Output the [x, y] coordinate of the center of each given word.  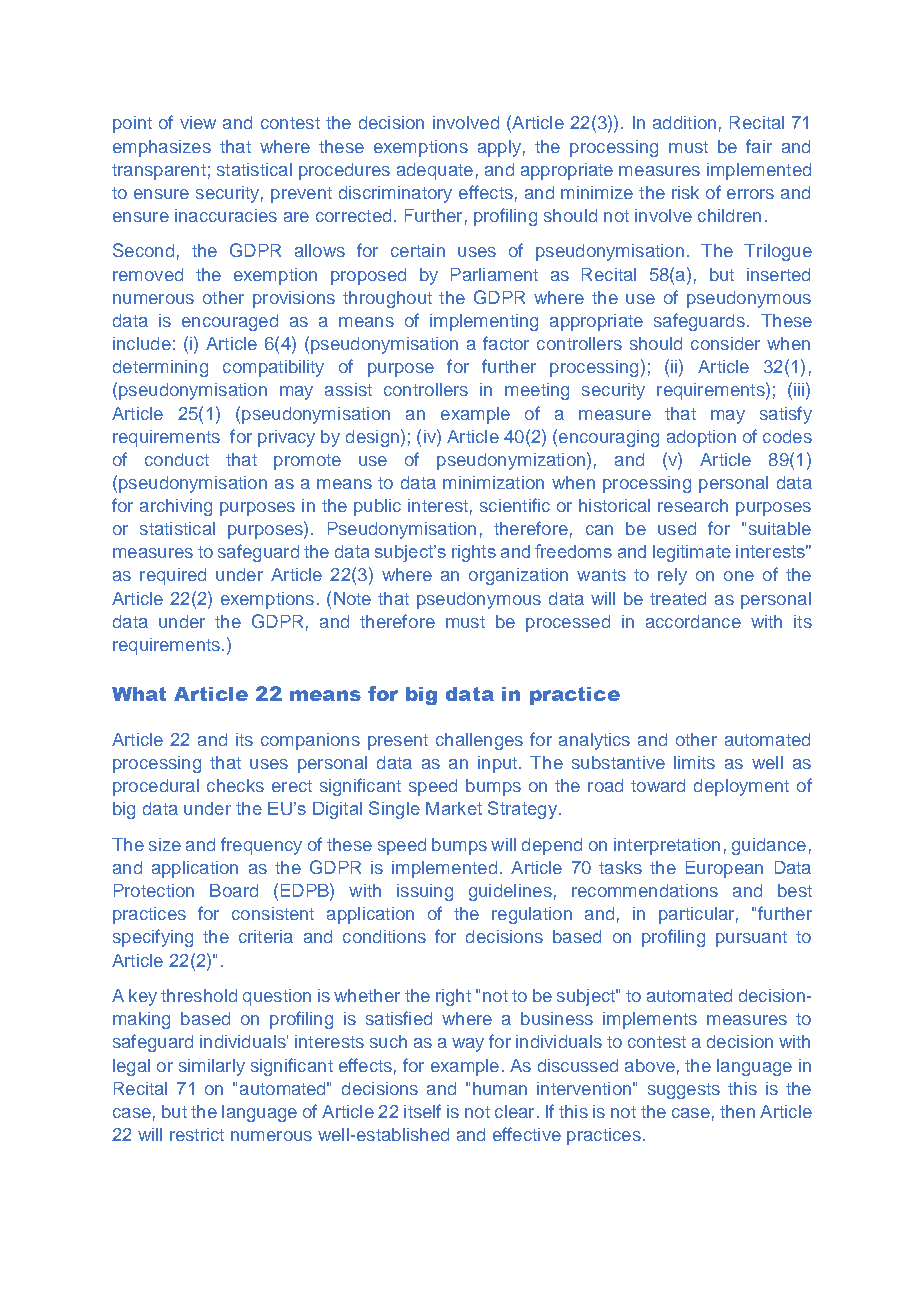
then [737, 1111]
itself [422, 1111]
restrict [197, 1134]
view [198, 122]
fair [759, 146]
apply [499, 148]
